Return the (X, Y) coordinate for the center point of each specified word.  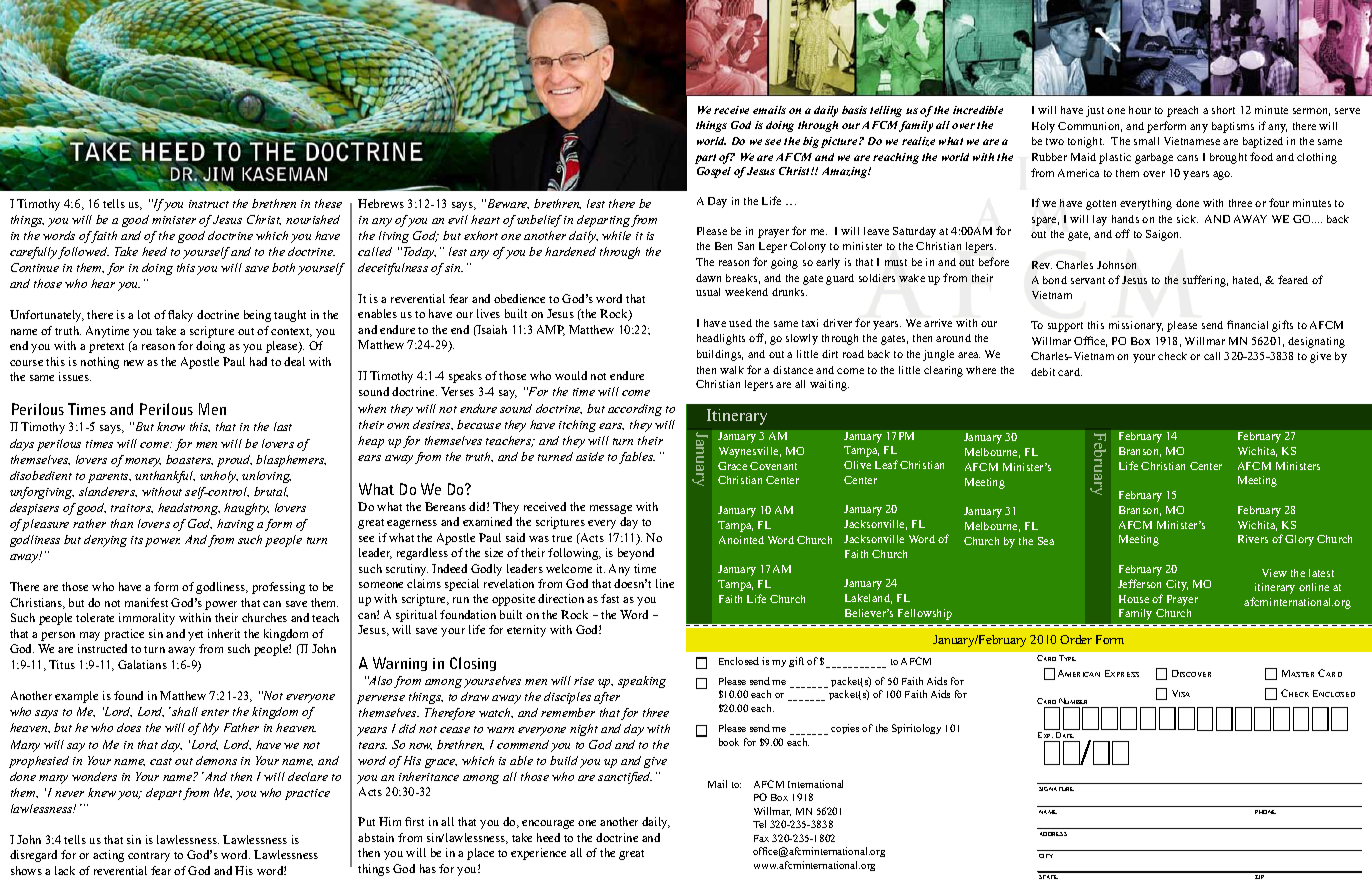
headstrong (189, 509)
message (611, 509)
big (811, 142)
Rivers (1253, 539)
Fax (761, 838)
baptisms (1233, 127)
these (328, 203)
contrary (149, 857)
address (1053, 834)
